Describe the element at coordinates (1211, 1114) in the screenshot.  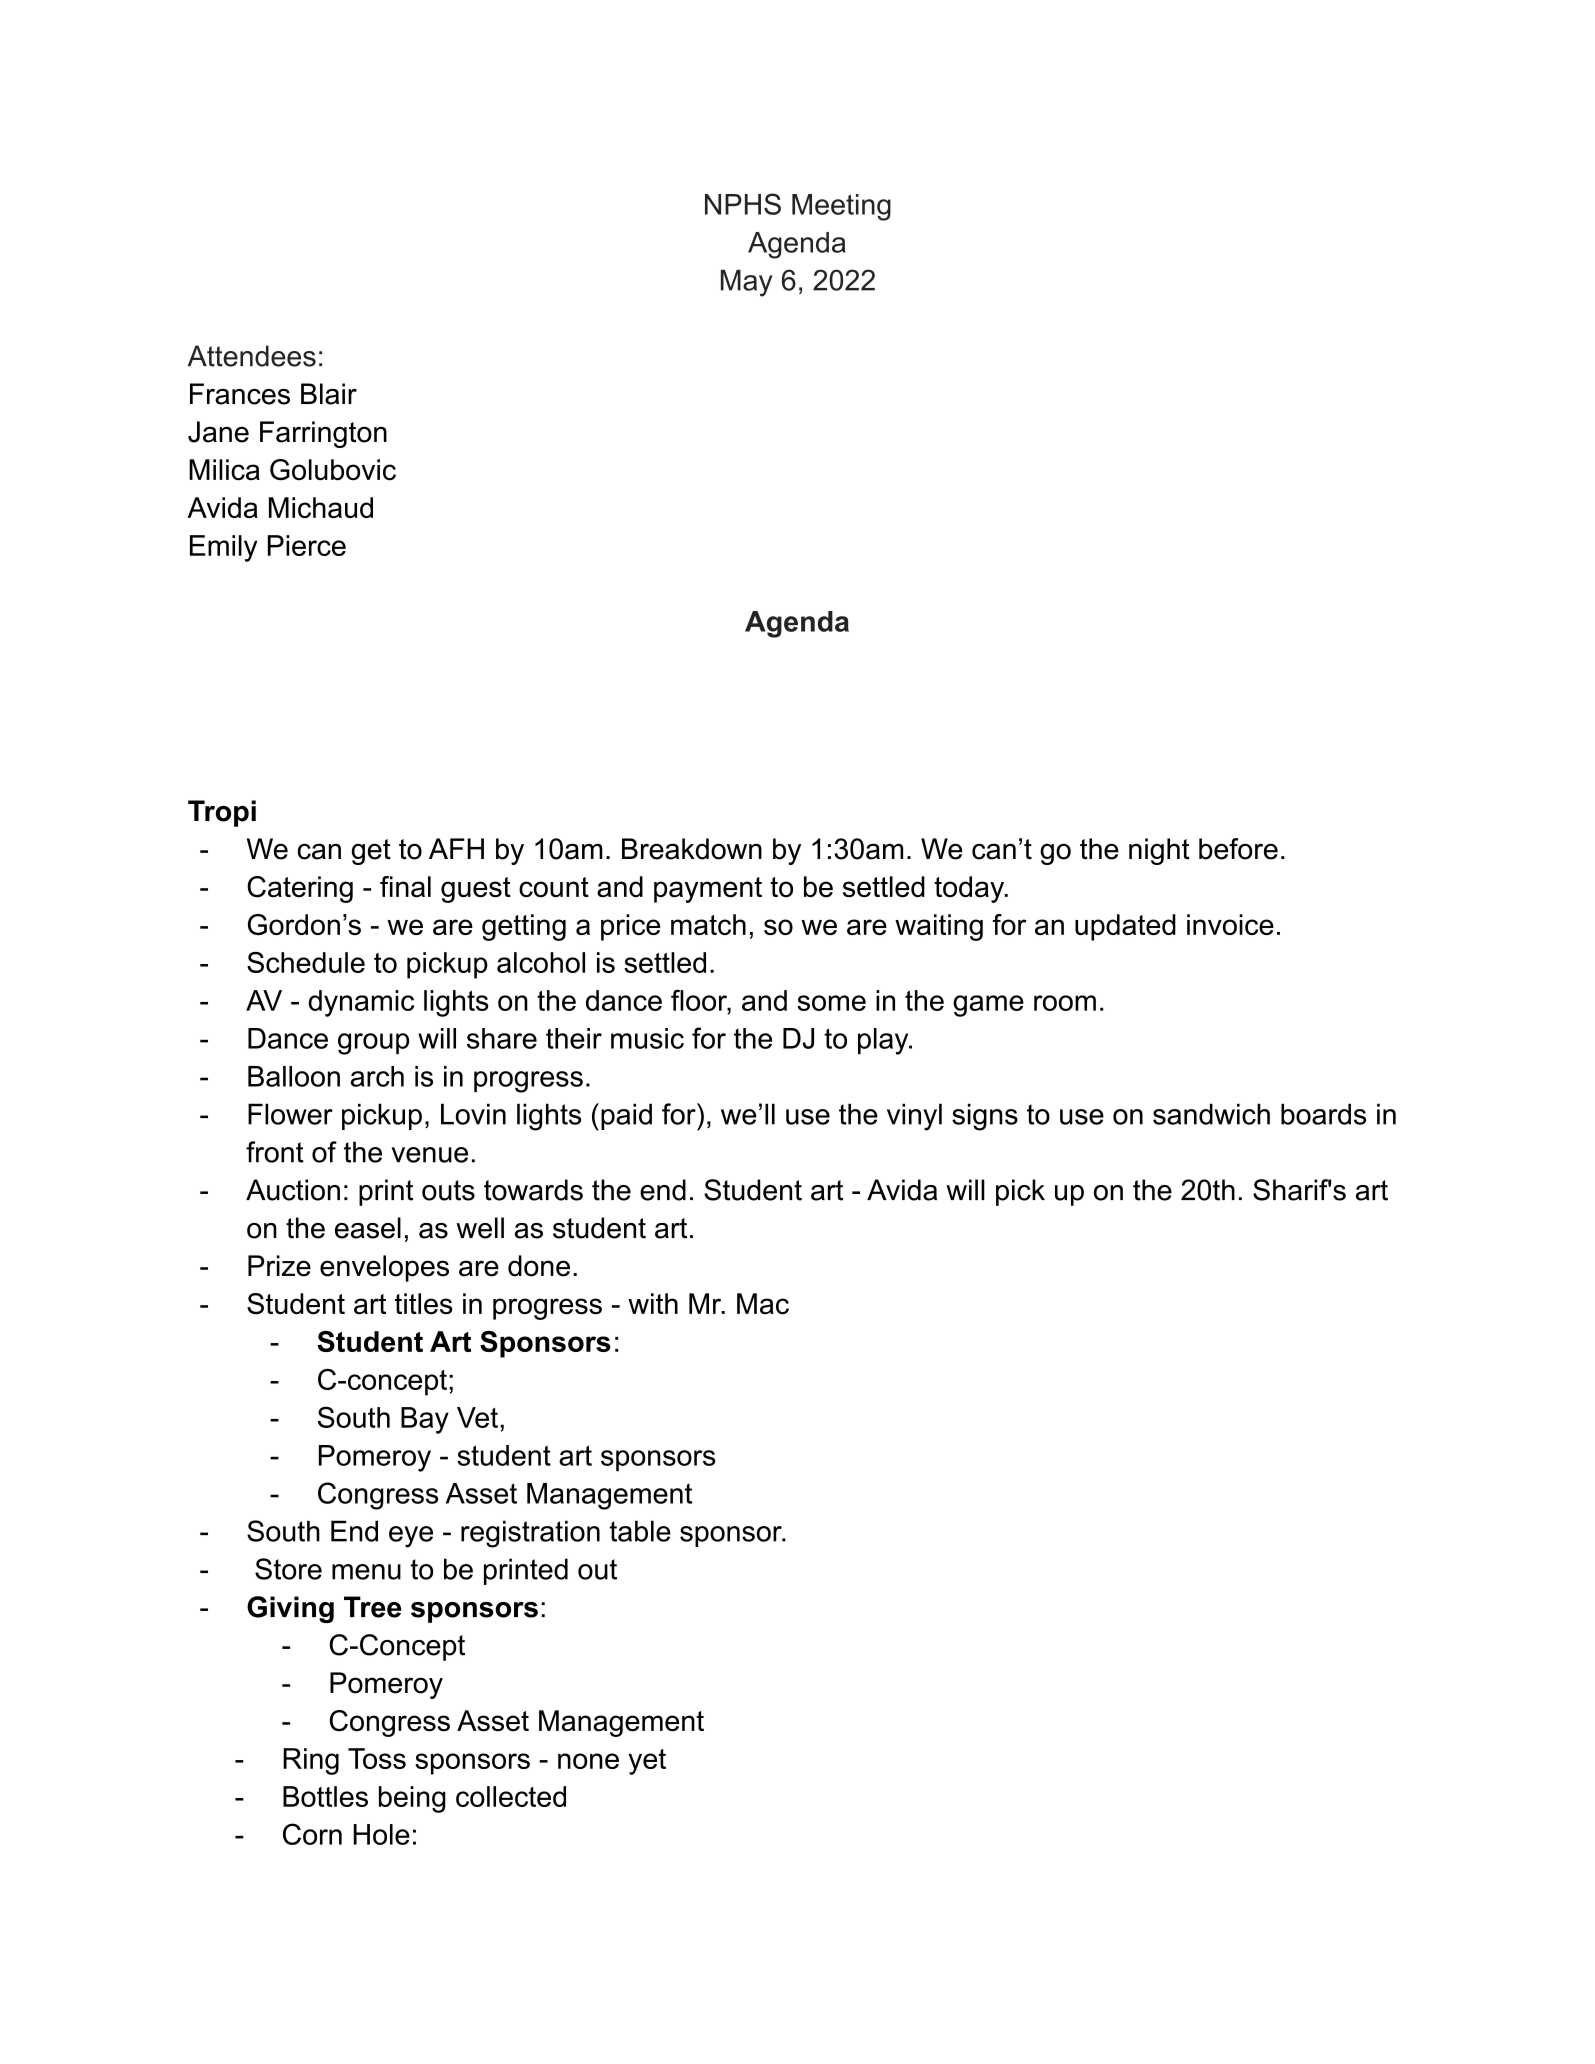
I see `sandwich` at that location.
